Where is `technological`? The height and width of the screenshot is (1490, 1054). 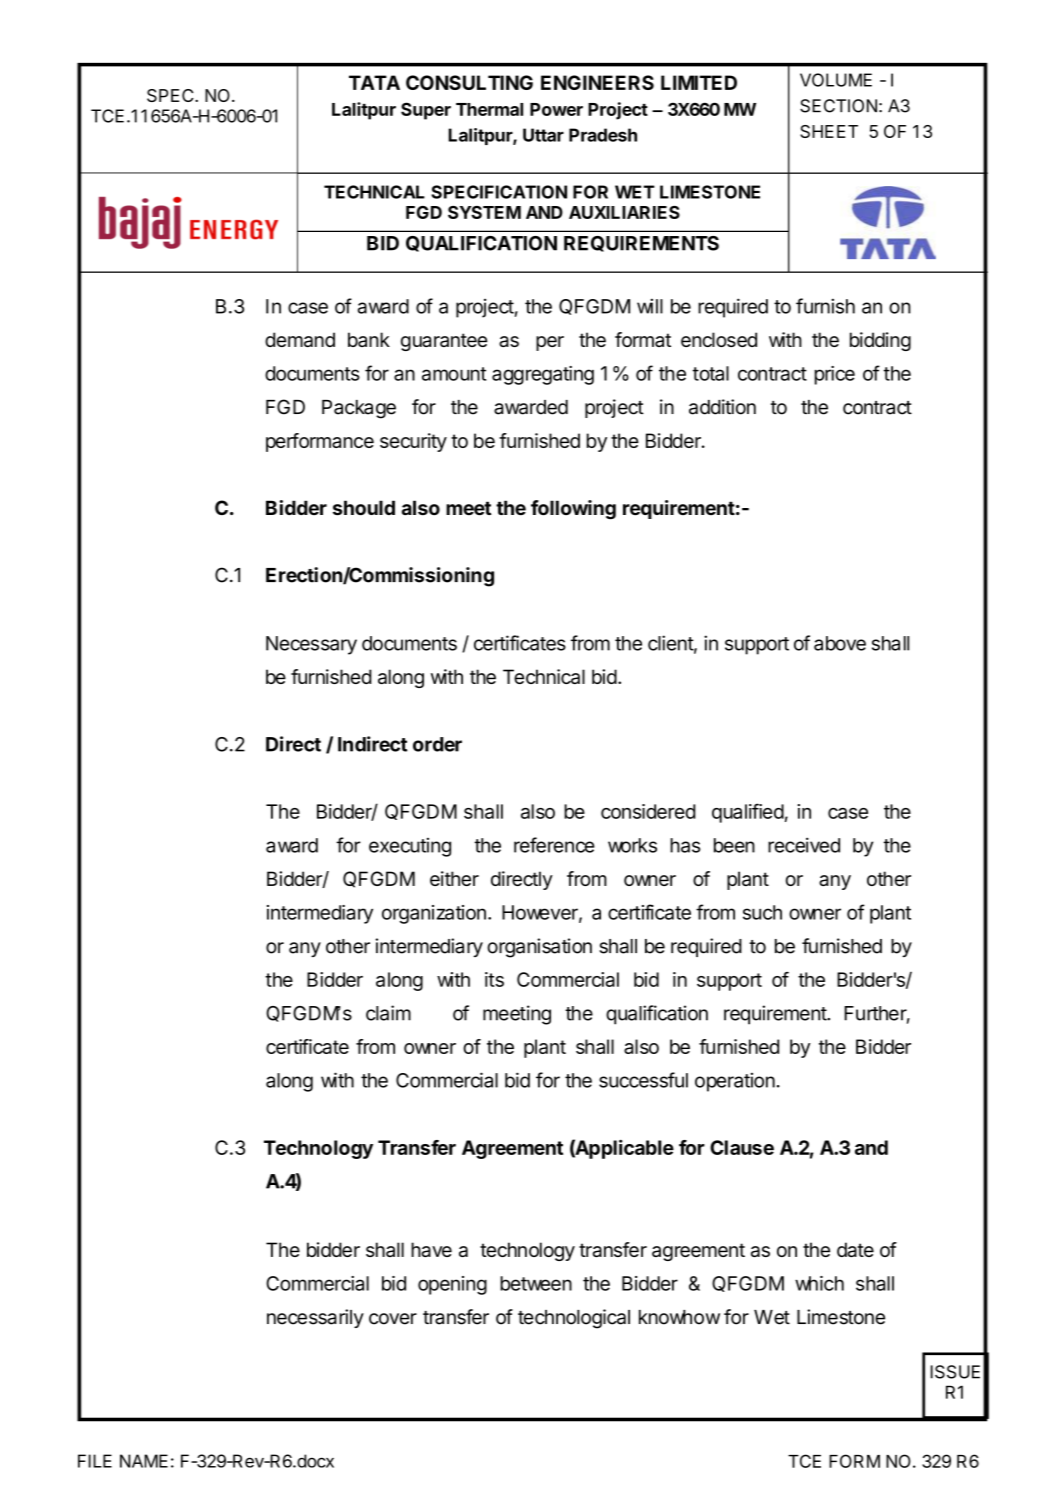
technological is located at coordinates (574, 1319).
